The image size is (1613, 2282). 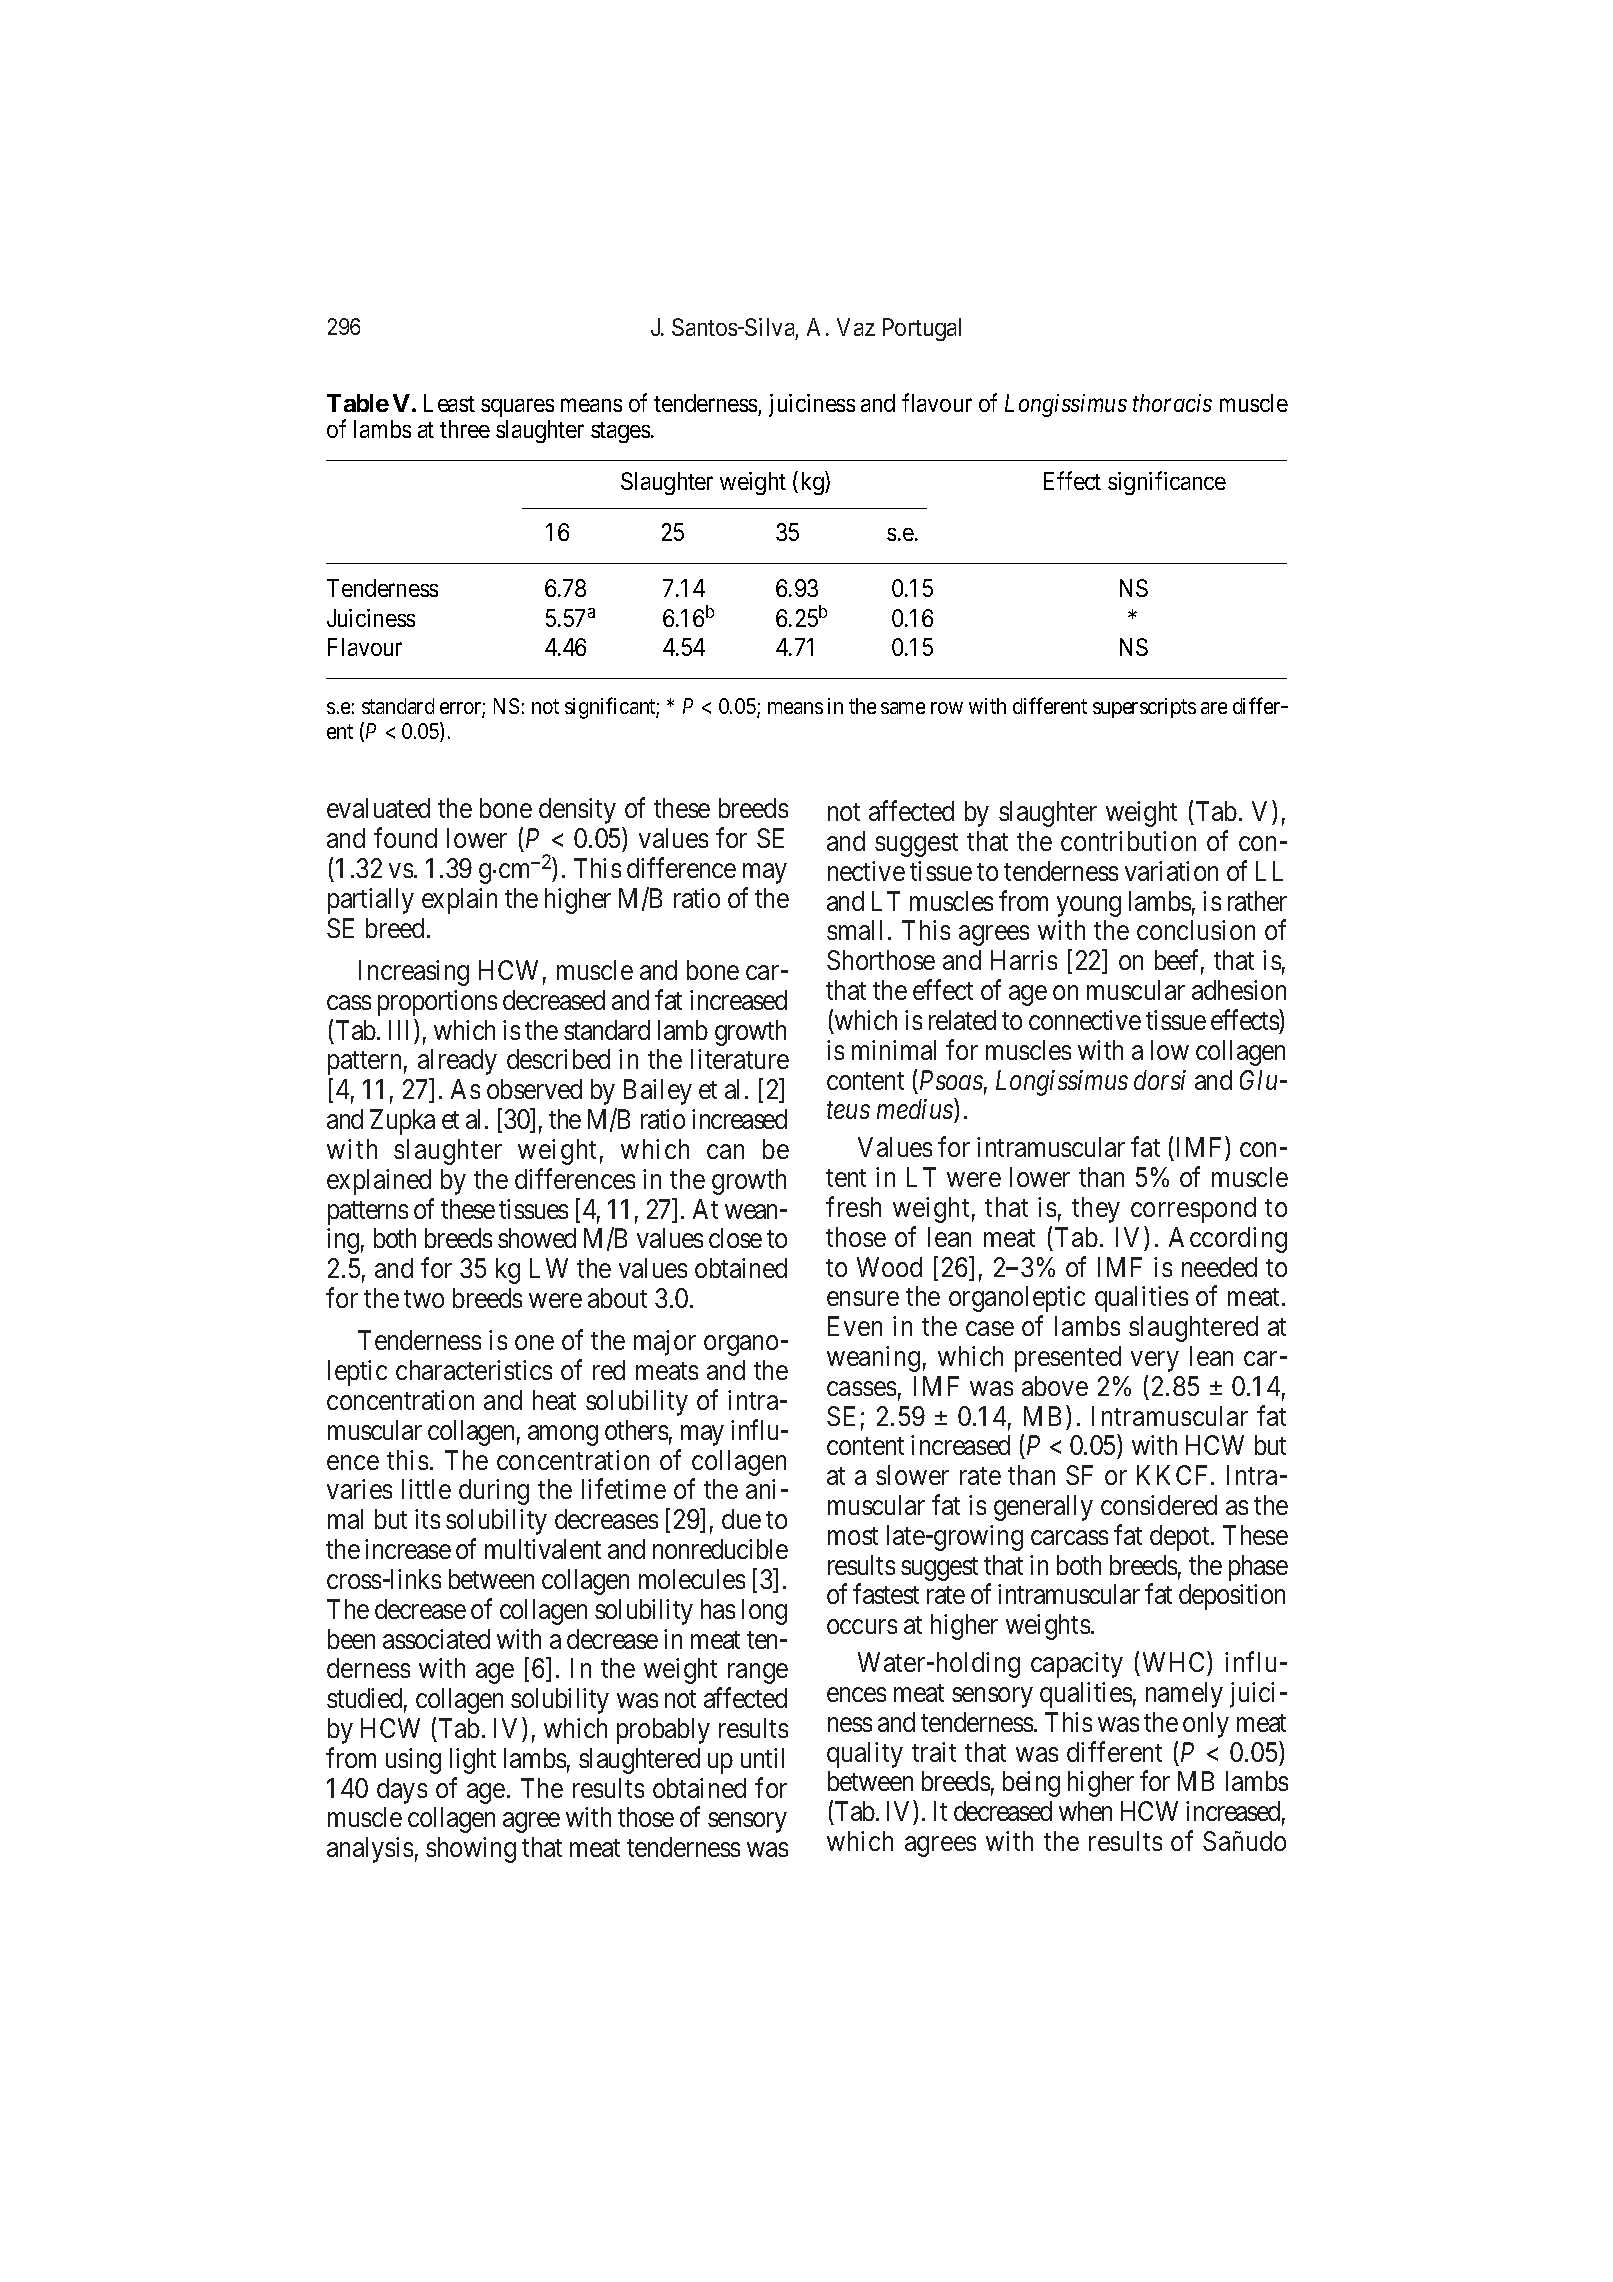 What do you see at coordinates (1159, 1505) in the screenshot?
I see `considered` at bounding box center [1159, 1505].
